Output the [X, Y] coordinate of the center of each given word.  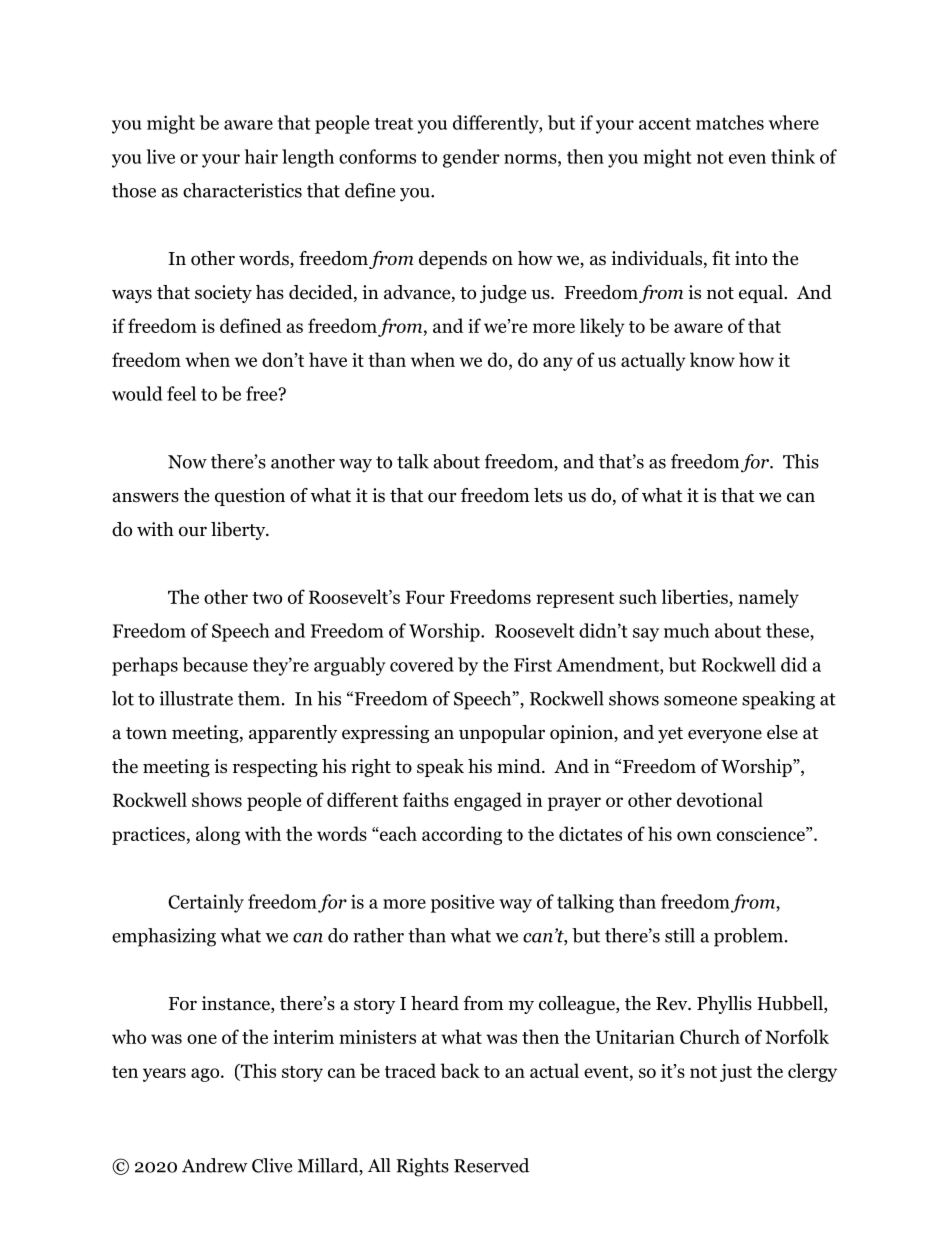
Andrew [215, 1165]
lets [548, 495]
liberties [696, 598]
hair [261, 156]
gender [471, 158]
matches [730, 122]
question [250, 497]
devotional [720, 799]
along [218, 835]
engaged [488, 801]
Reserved [491, 1165]
